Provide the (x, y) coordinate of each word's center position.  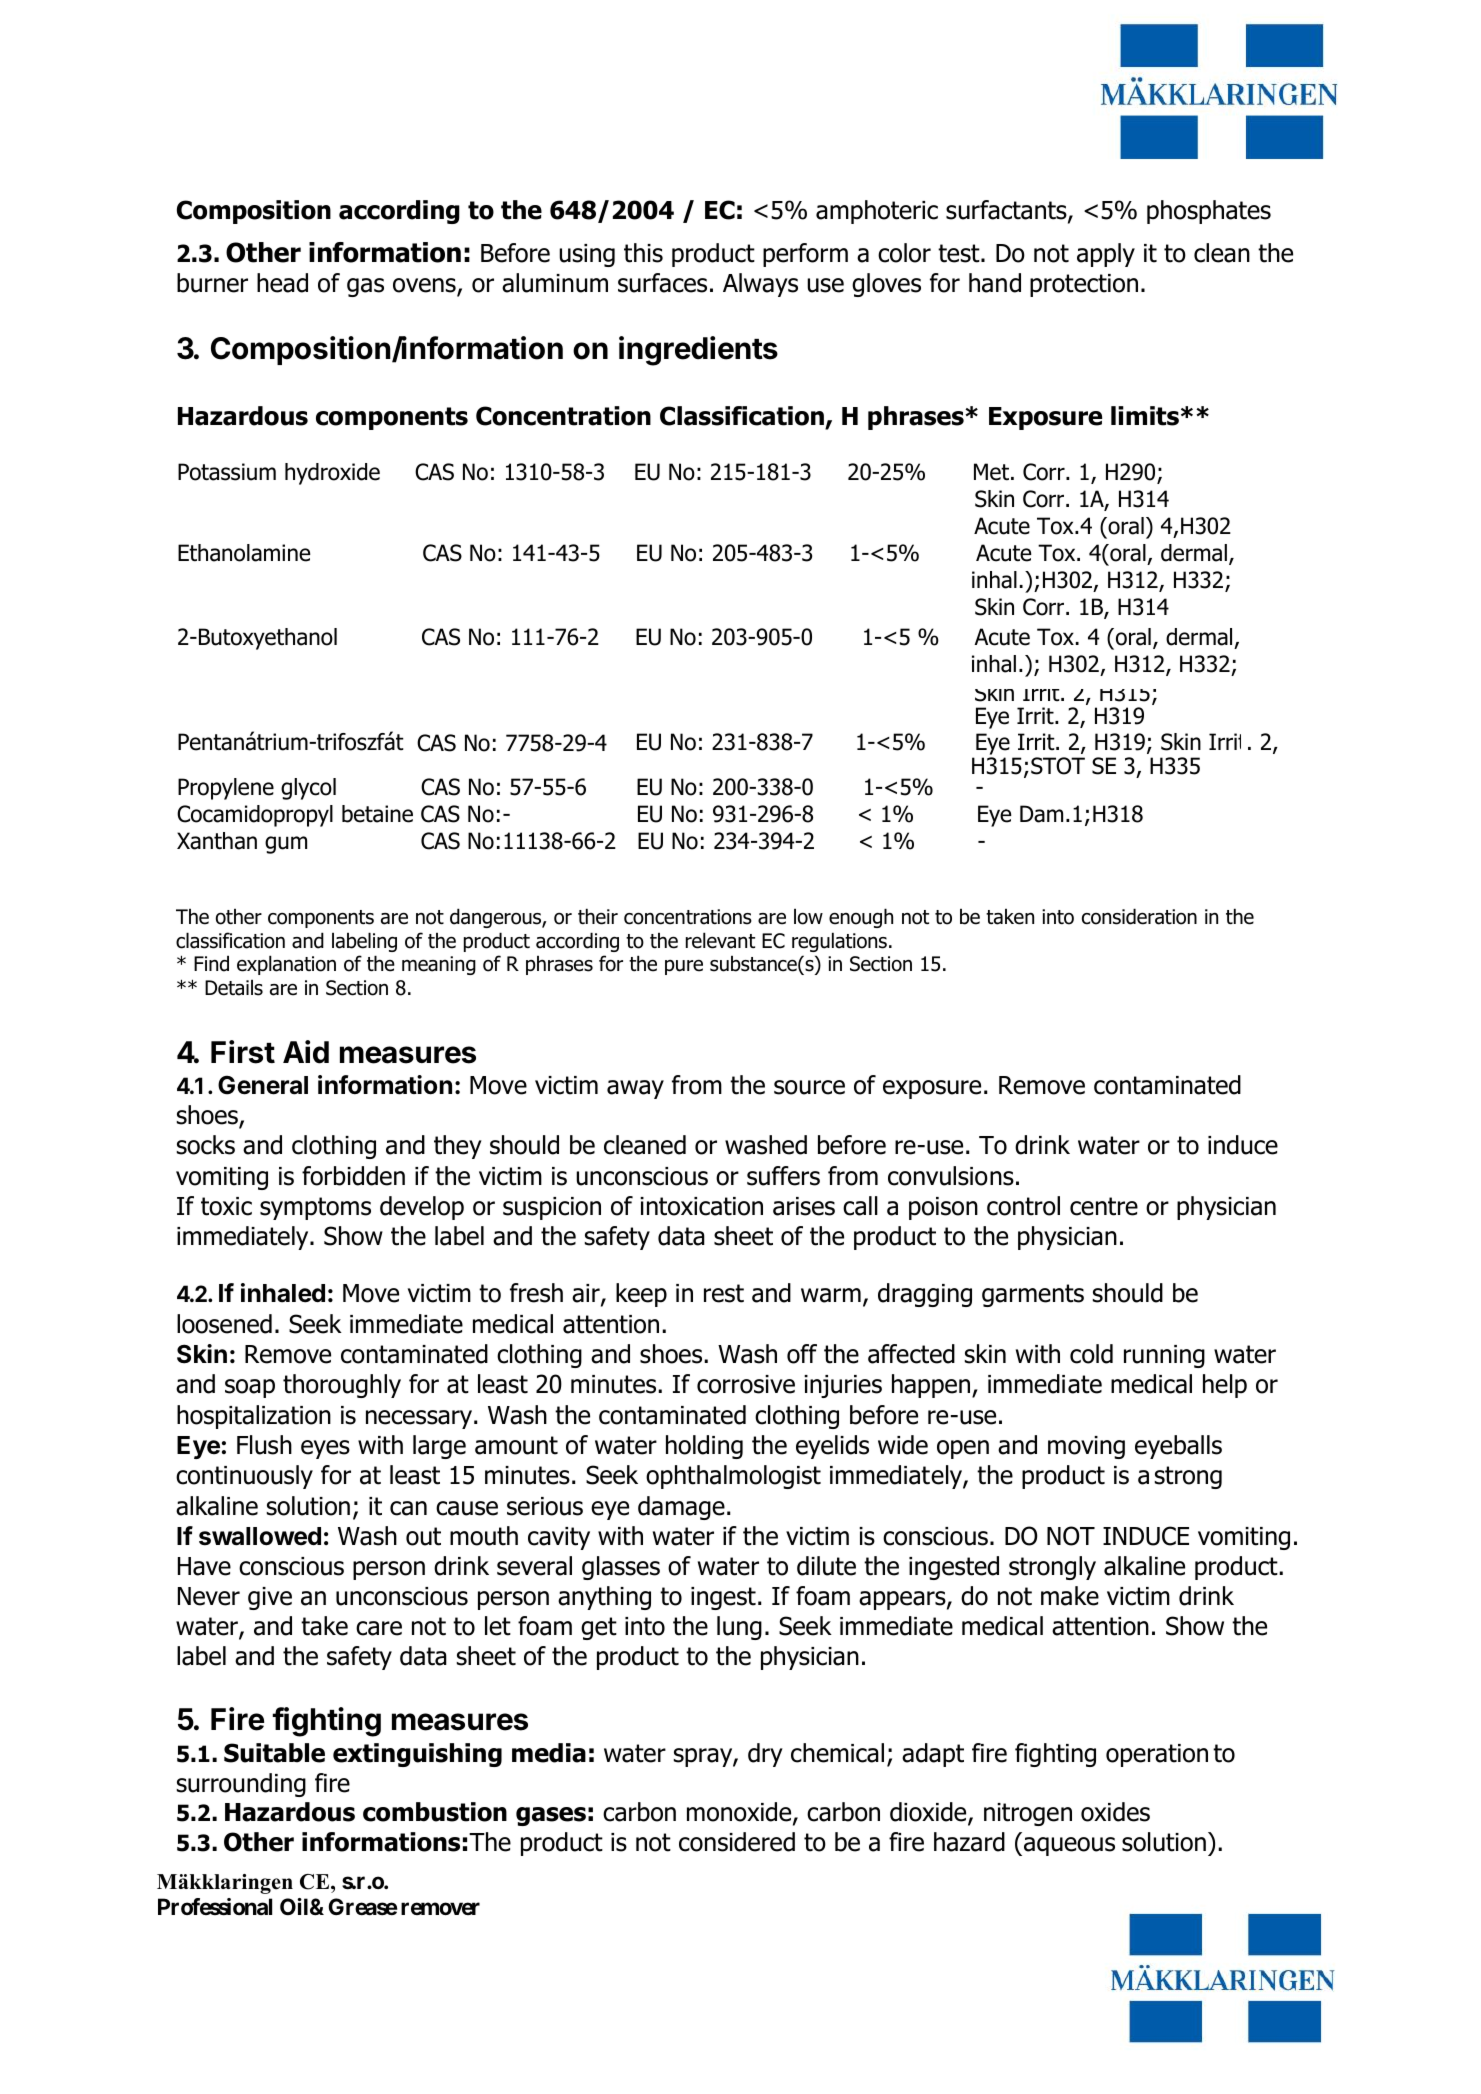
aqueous (1069, 1846)
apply (1106, 255)
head (282, 283)
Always (760, 285)
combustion (435, 1812)
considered (737, 1842)
